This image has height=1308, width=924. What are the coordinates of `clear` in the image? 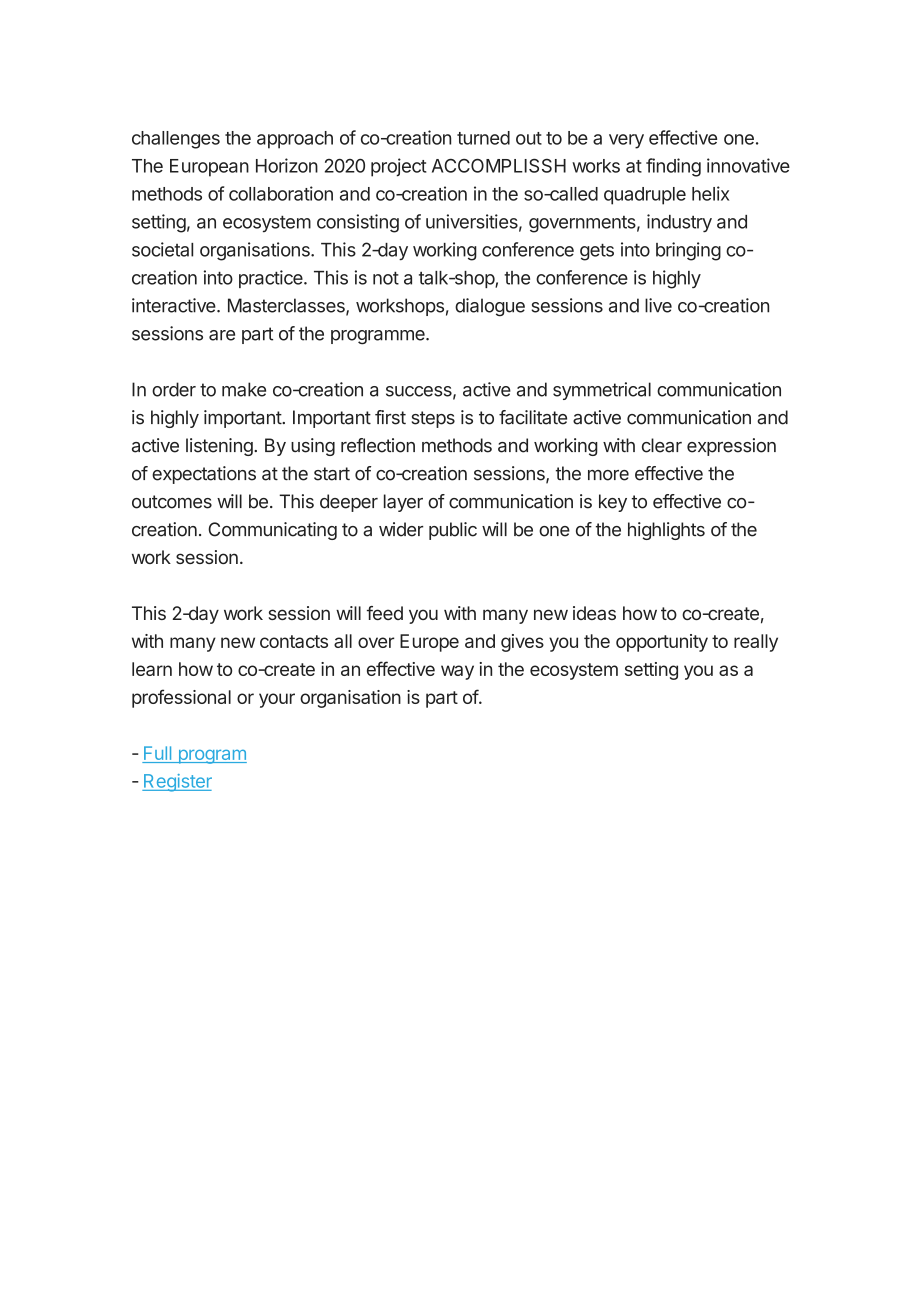 It's located at (662, 445).
